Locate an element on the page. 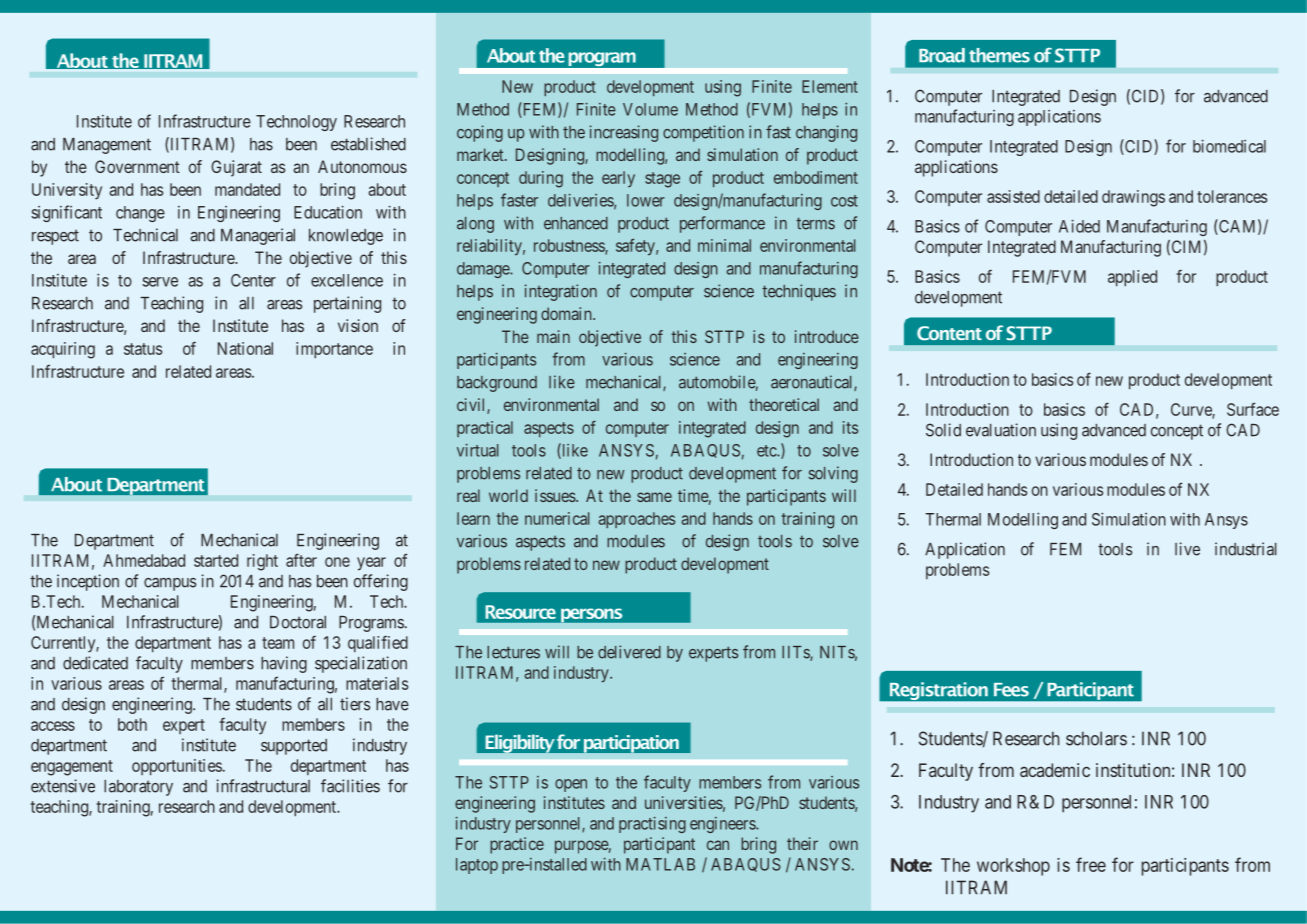 The width and height of the document is (1307, 924). practising is located at coordinates (652, 825).
